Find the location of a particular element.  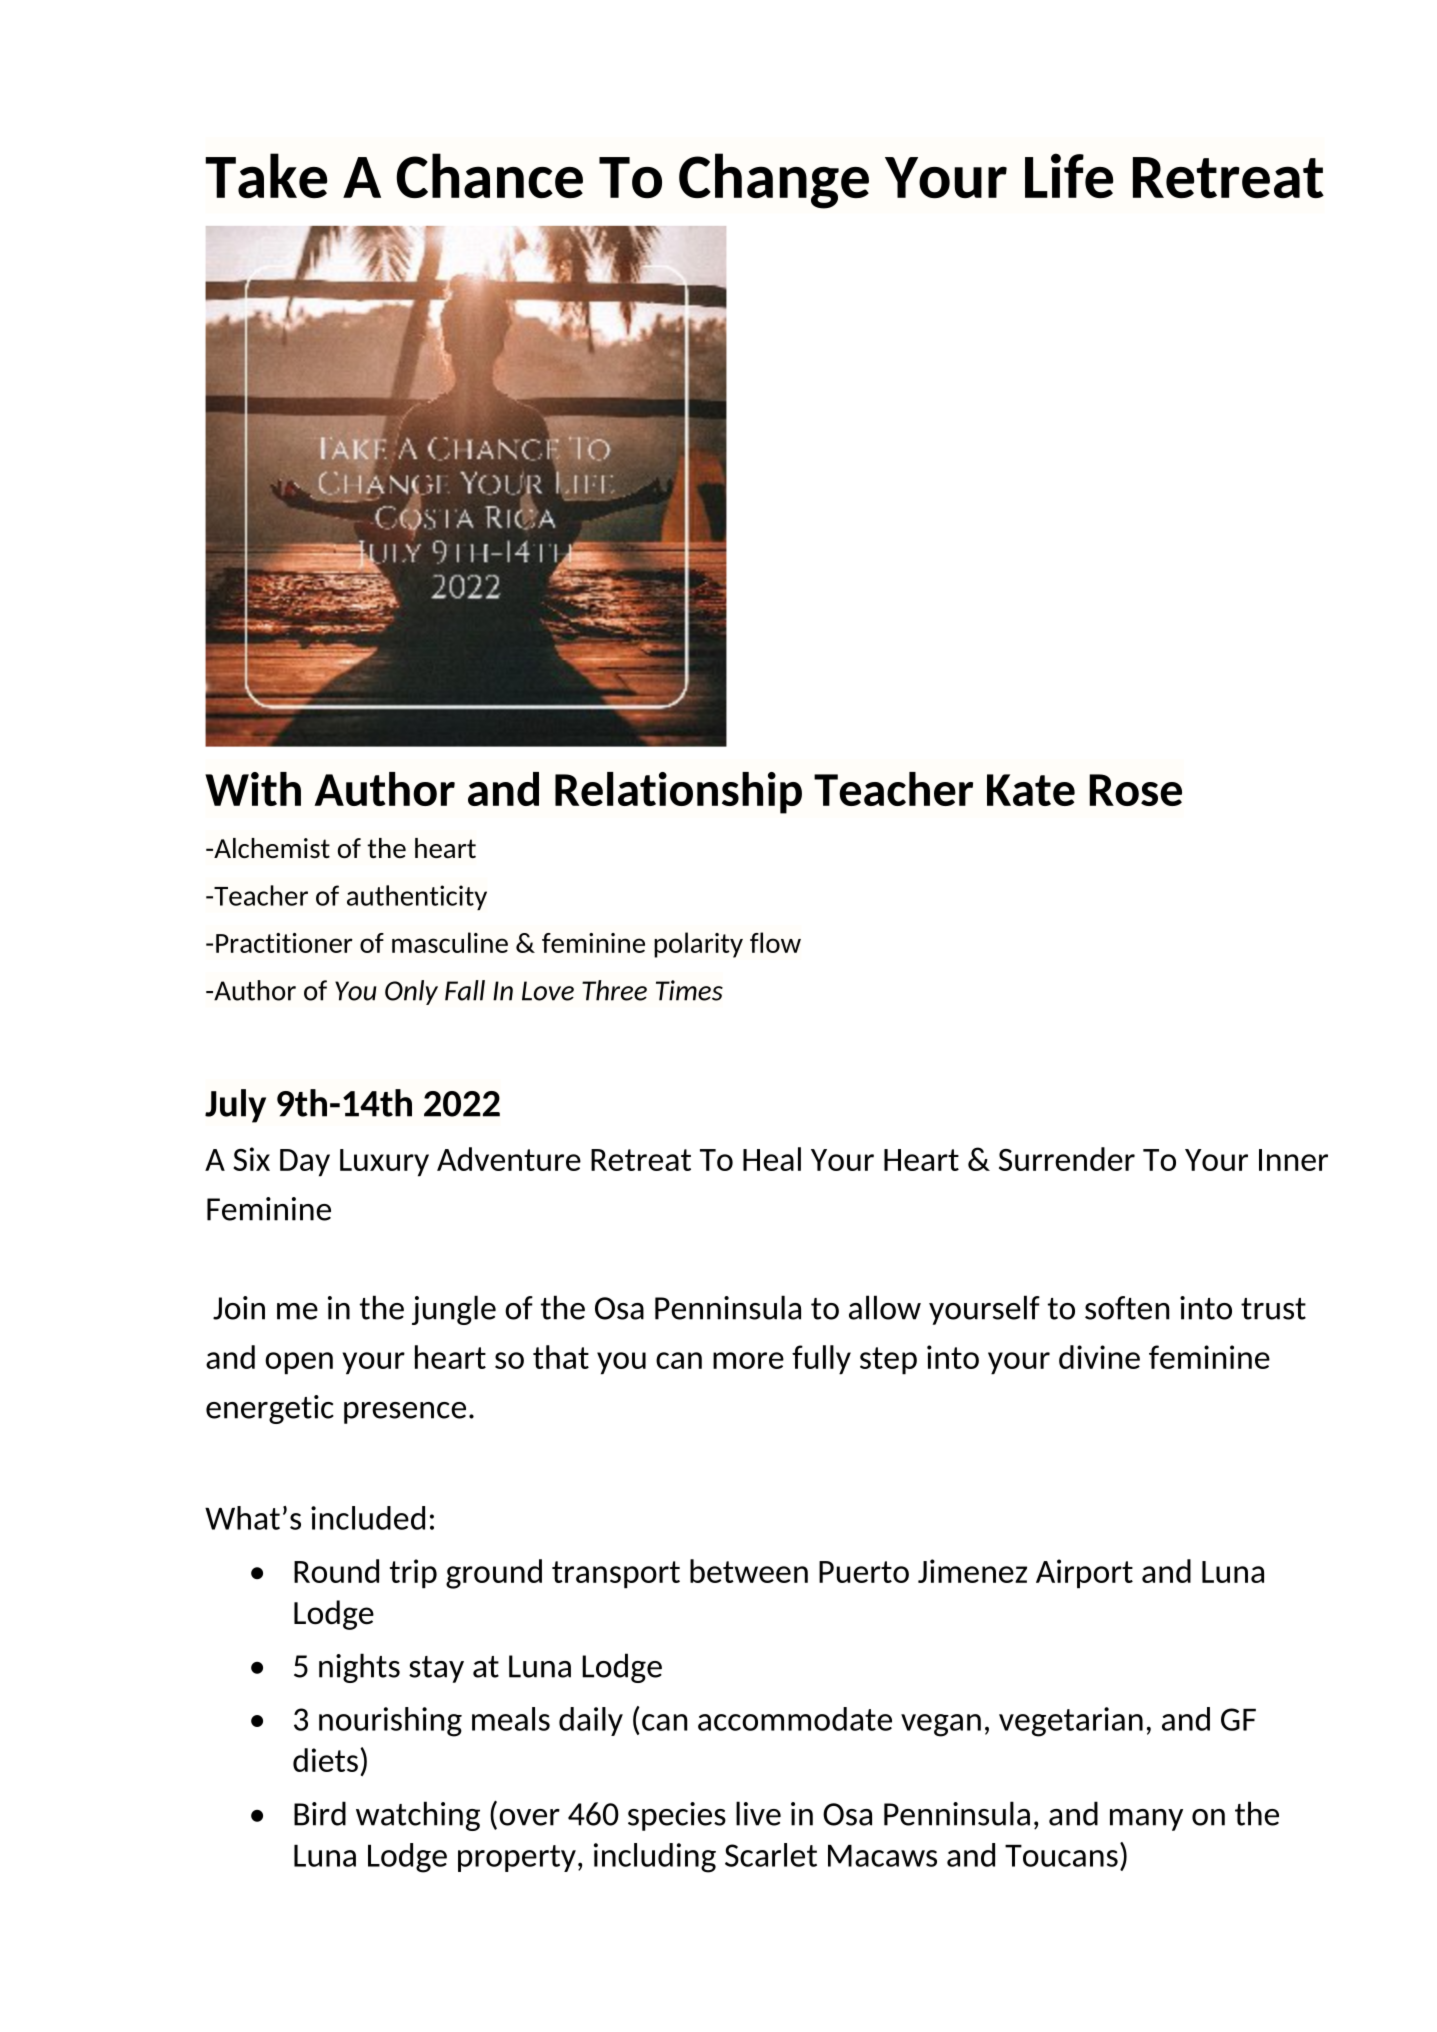

Change is located at coordinates (774, 181).
